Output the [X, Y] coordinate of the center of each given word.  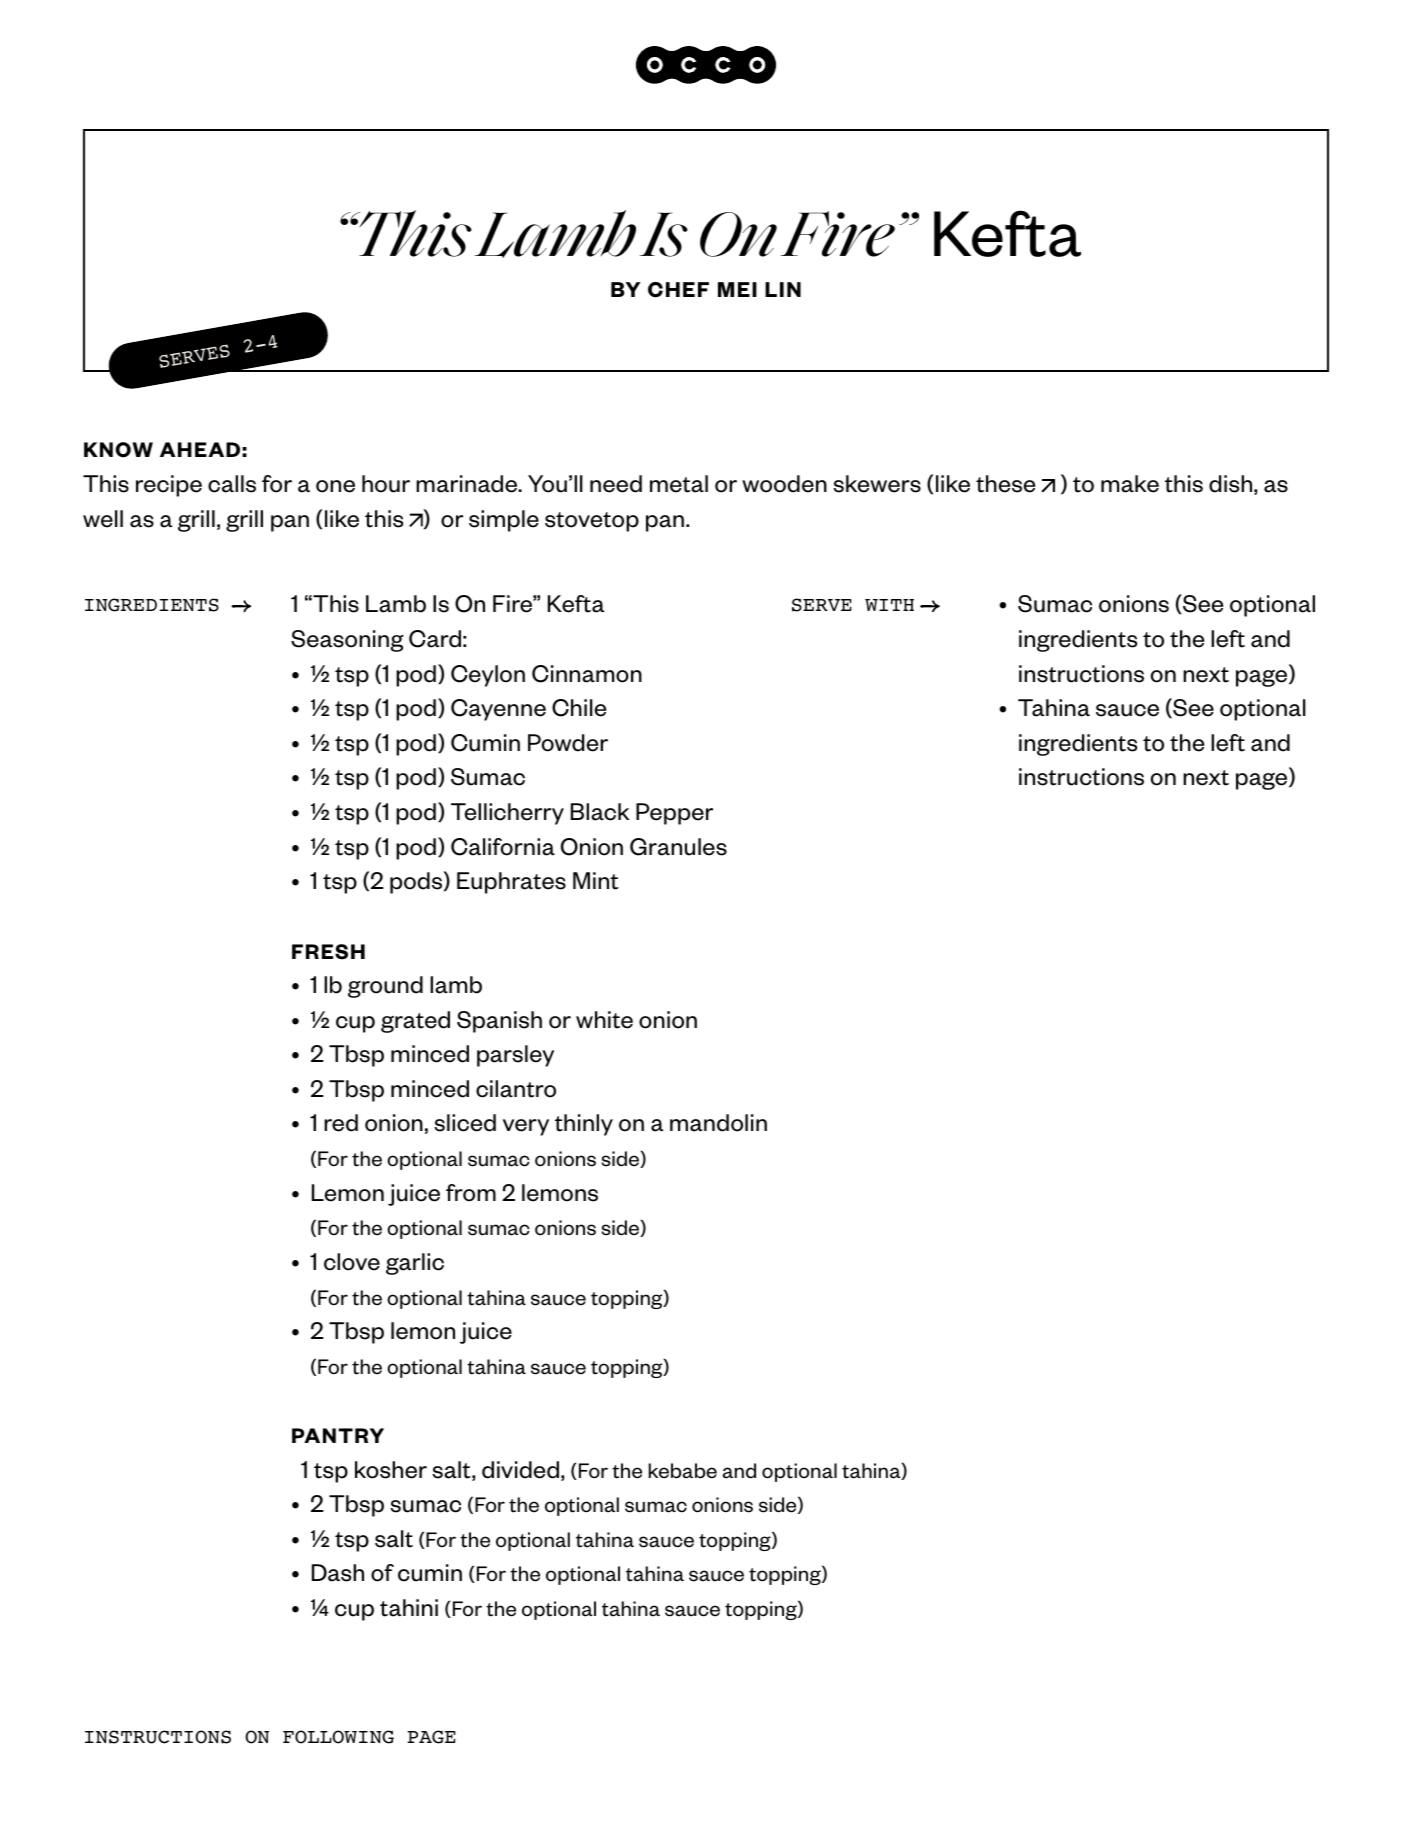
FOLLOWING [338, 1737]
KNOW [118, 450]
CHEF [678, 290]
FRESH [328, 952]
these [1005, 484]
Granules [678, 847]
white [604, 1020]
